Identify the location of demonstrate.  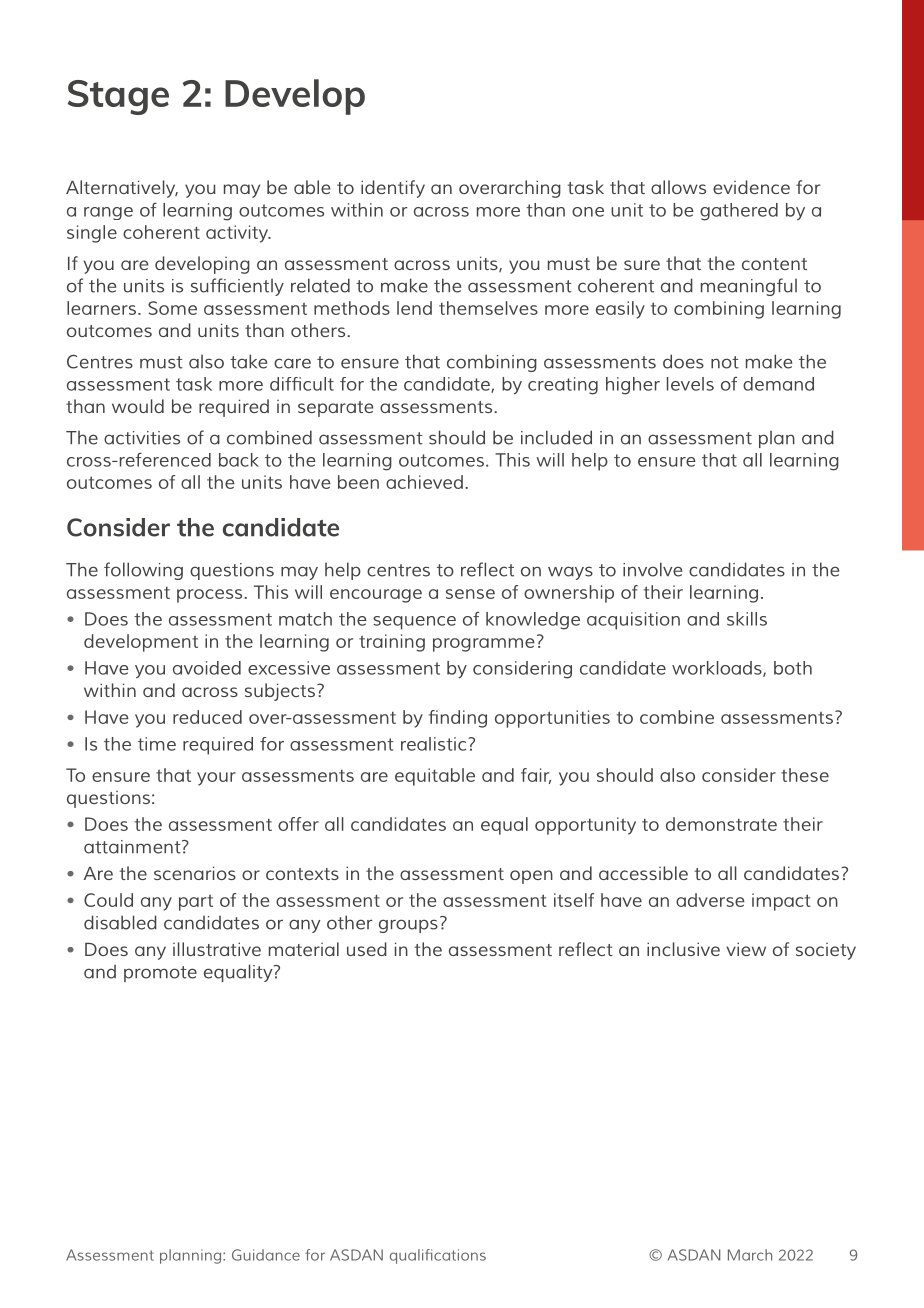
(721, 824).
